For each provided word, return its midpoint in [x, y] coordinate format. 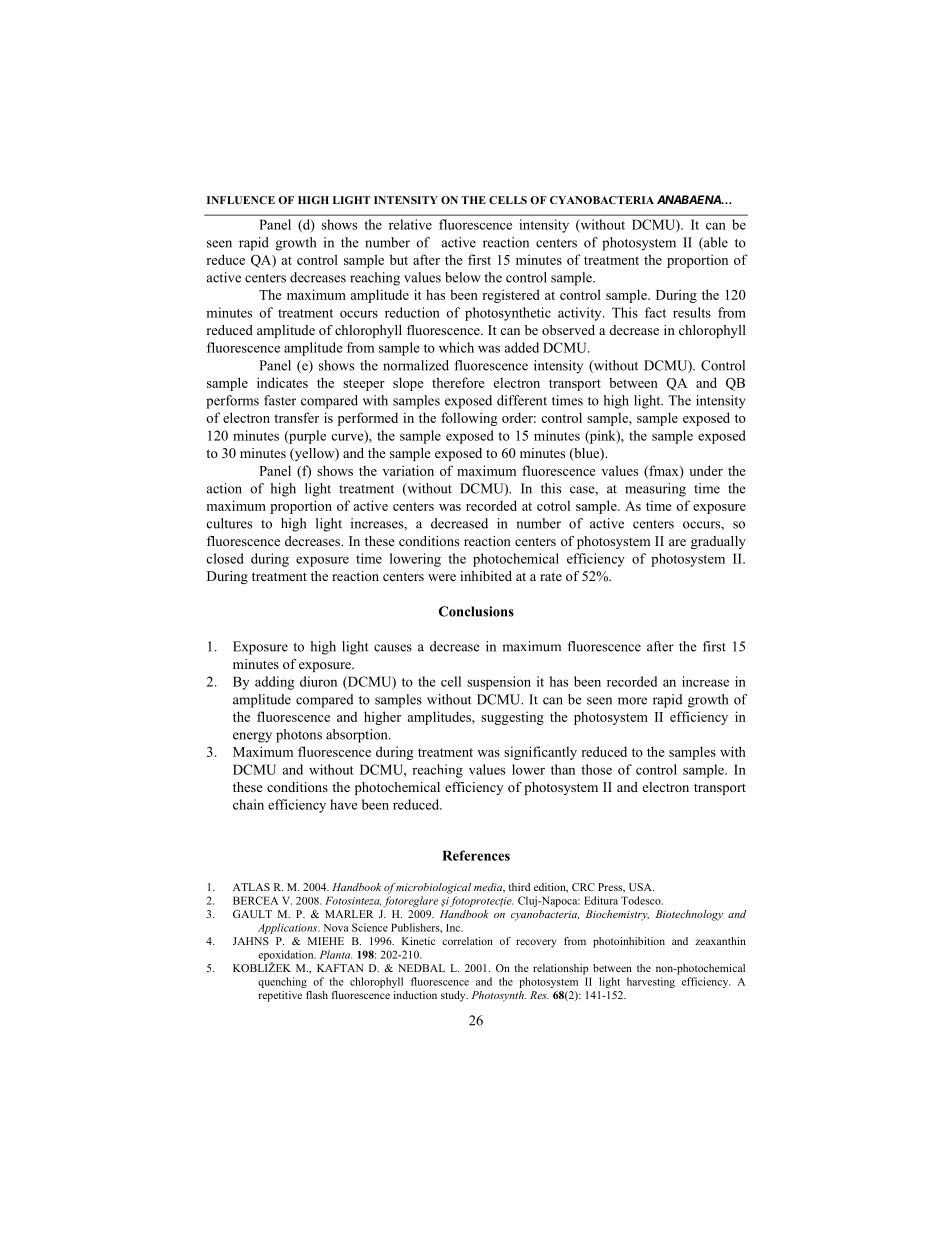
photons [299, 736]
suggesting [512, 718]
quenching [282, 982]
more [632, 701]
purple [306, 437]
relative [410, 224]
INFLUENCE [241, 200]
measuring [655, 490]
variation [408, 470]
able [715, 243]
